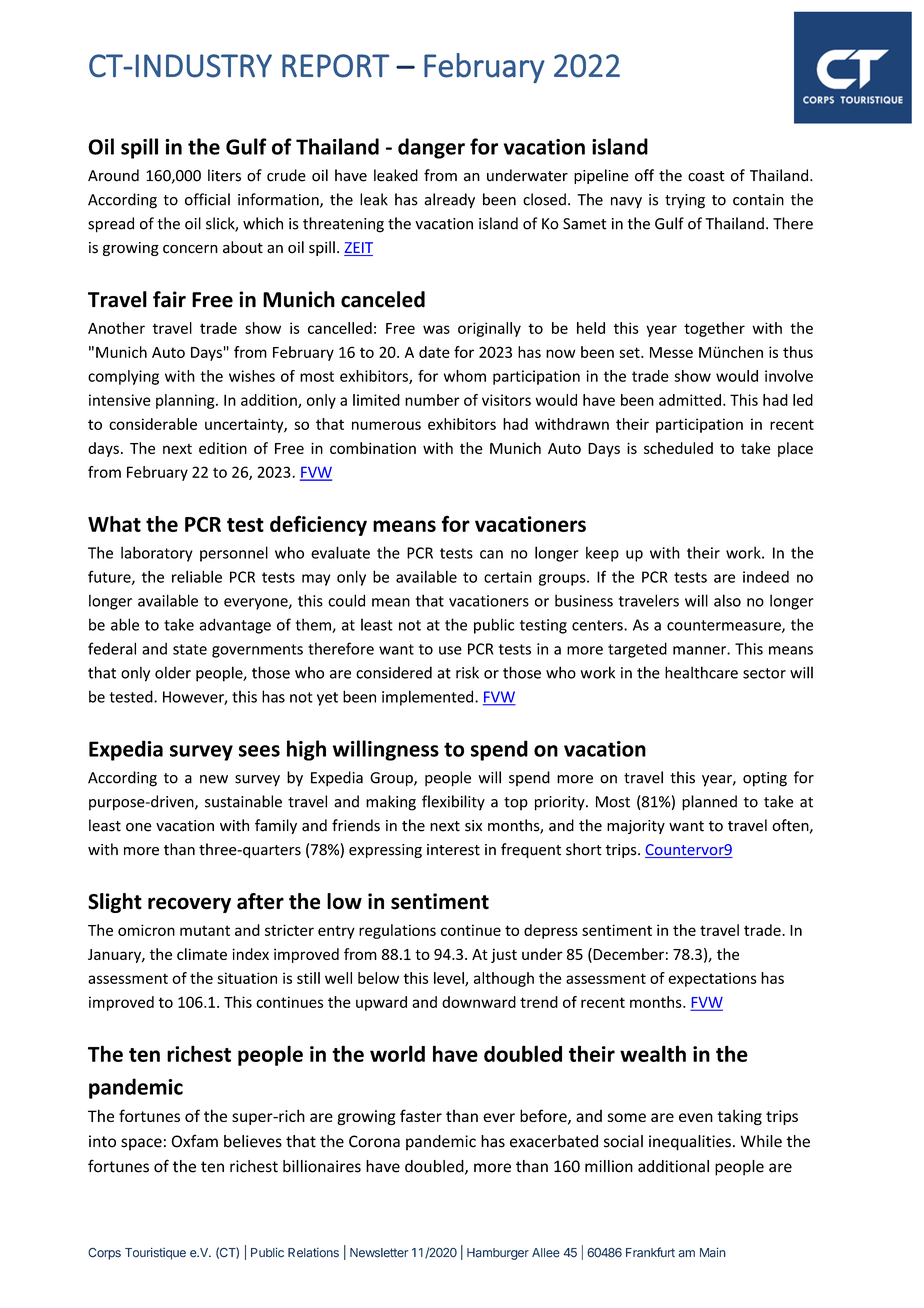 The image size is (924, 1308). What do you see at coordinates (701, 672) in the screenshot?
I see `healthcare` at bounding box center [701, 672].
